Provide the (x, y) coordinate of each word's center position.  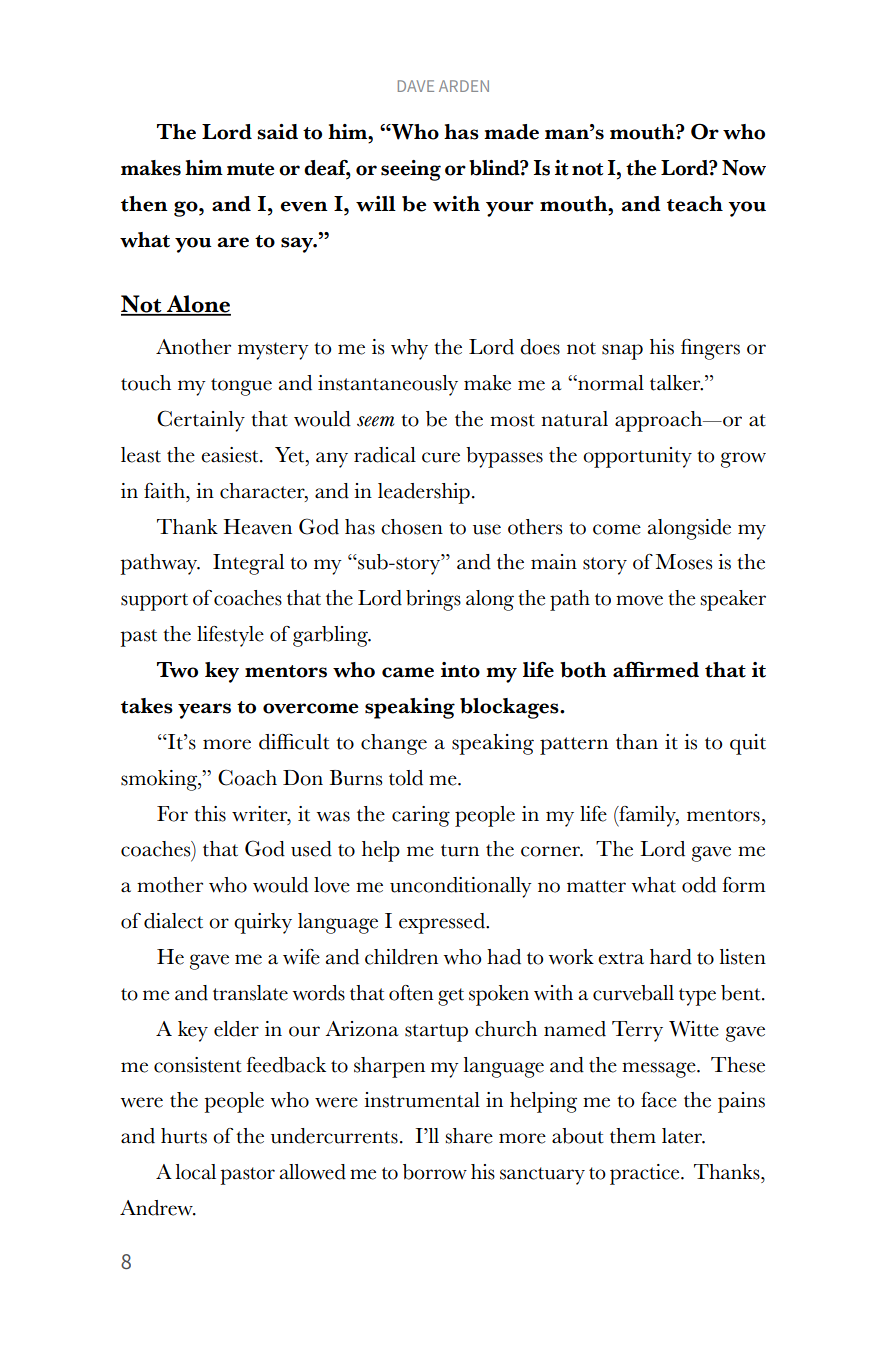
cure (441, 457)
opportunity (637, 457)
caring (421, 816)
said (277, 132)
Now (744, 168)
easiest (231, 455)
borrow (435, 1172)
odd (699, 885)
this (210, 814)
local (196, 1172)
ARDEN (464, 86)
